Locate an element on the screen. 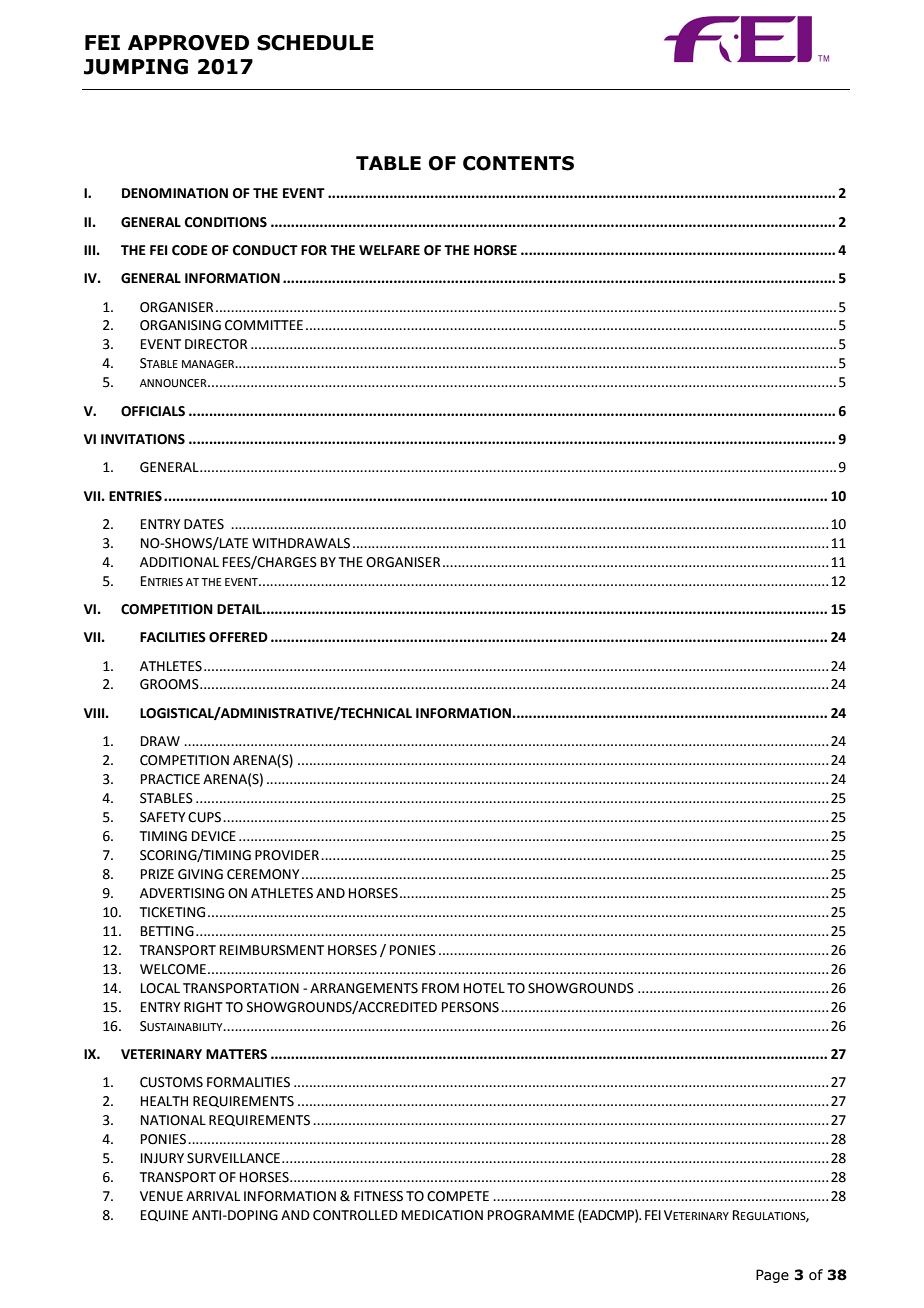 This screenshot has width=924, height=1308. FACILITIES is located at coordinates (173, 637).
